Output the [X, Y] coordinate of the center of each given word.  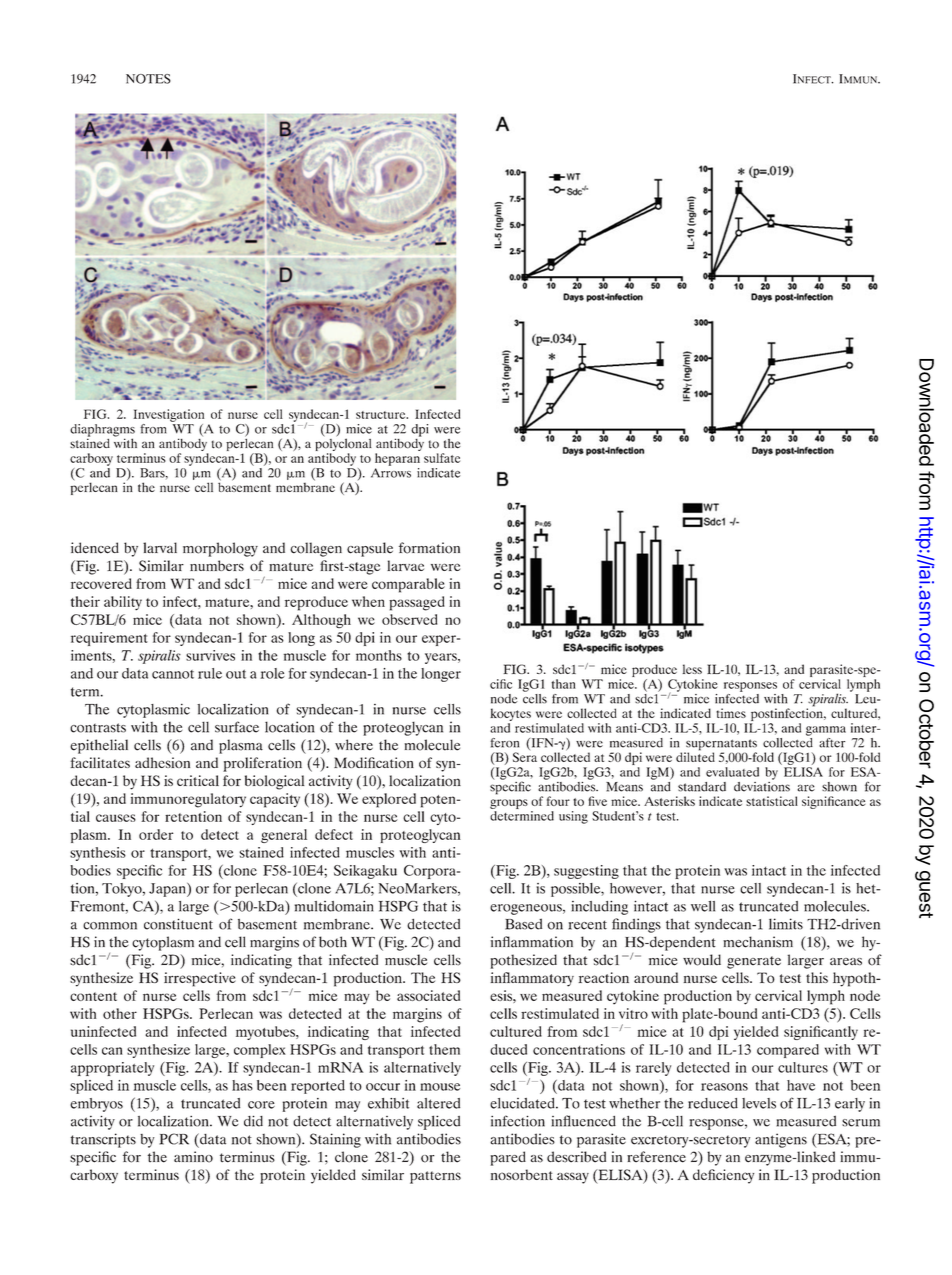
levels [759, 1103]
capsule [370, 549]
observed [409, 619]
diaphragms [102, 431]
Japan [168, 890]
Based [523, 924]
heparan [397, 459]
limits [786, 924]
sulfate [442, 458]
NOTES [148, 79]
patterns [435, 1177]
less [692, 669]
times [731, 713]
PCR [174, 1139]
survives [210, 655]
